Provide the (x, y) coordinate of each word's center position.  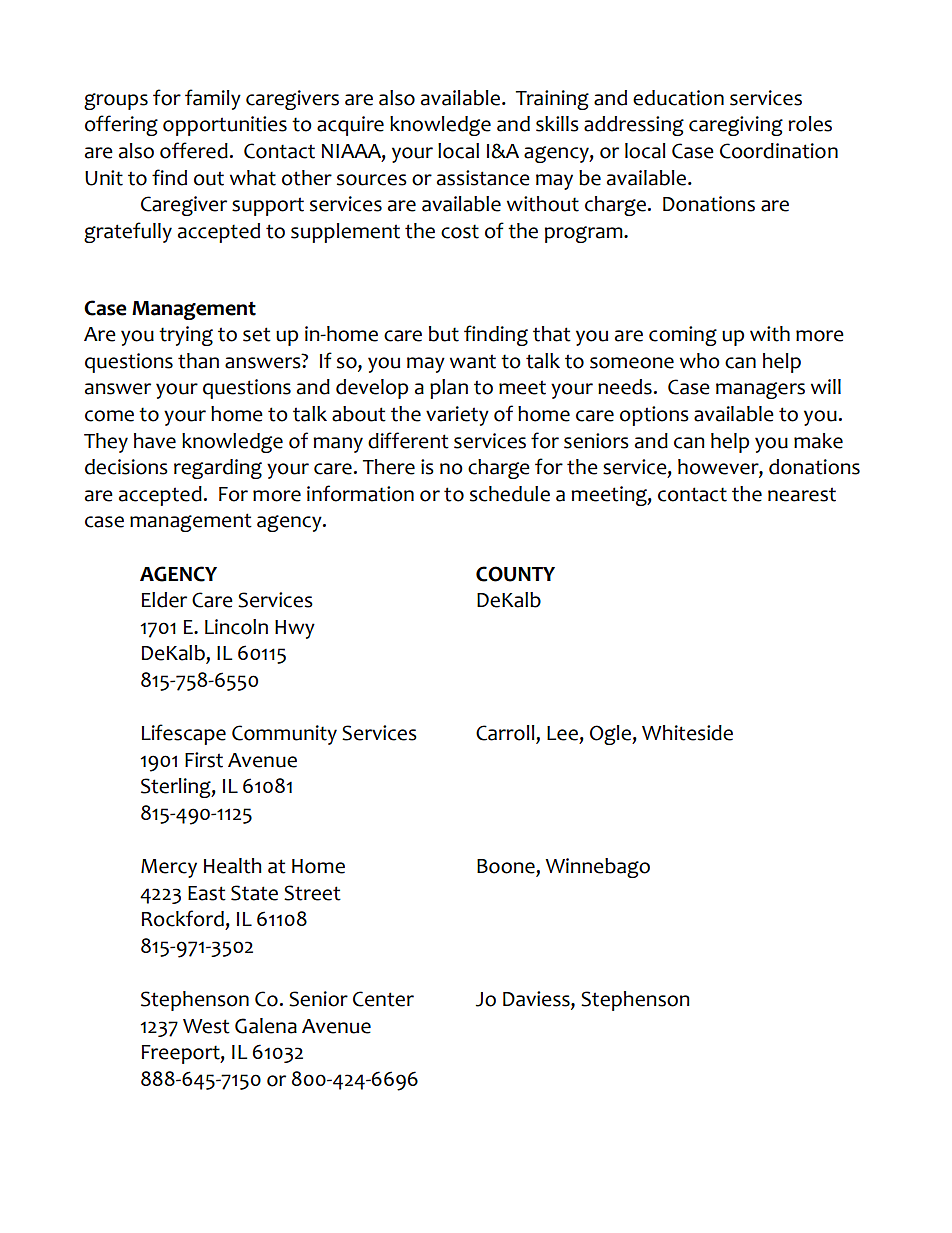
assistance (483, 178)
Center (383, 999)
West (206, 1026)
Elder (164, 600)
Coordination (779, 151)
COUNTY (515, 574)
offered (194, 150)
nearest (802, 494)
